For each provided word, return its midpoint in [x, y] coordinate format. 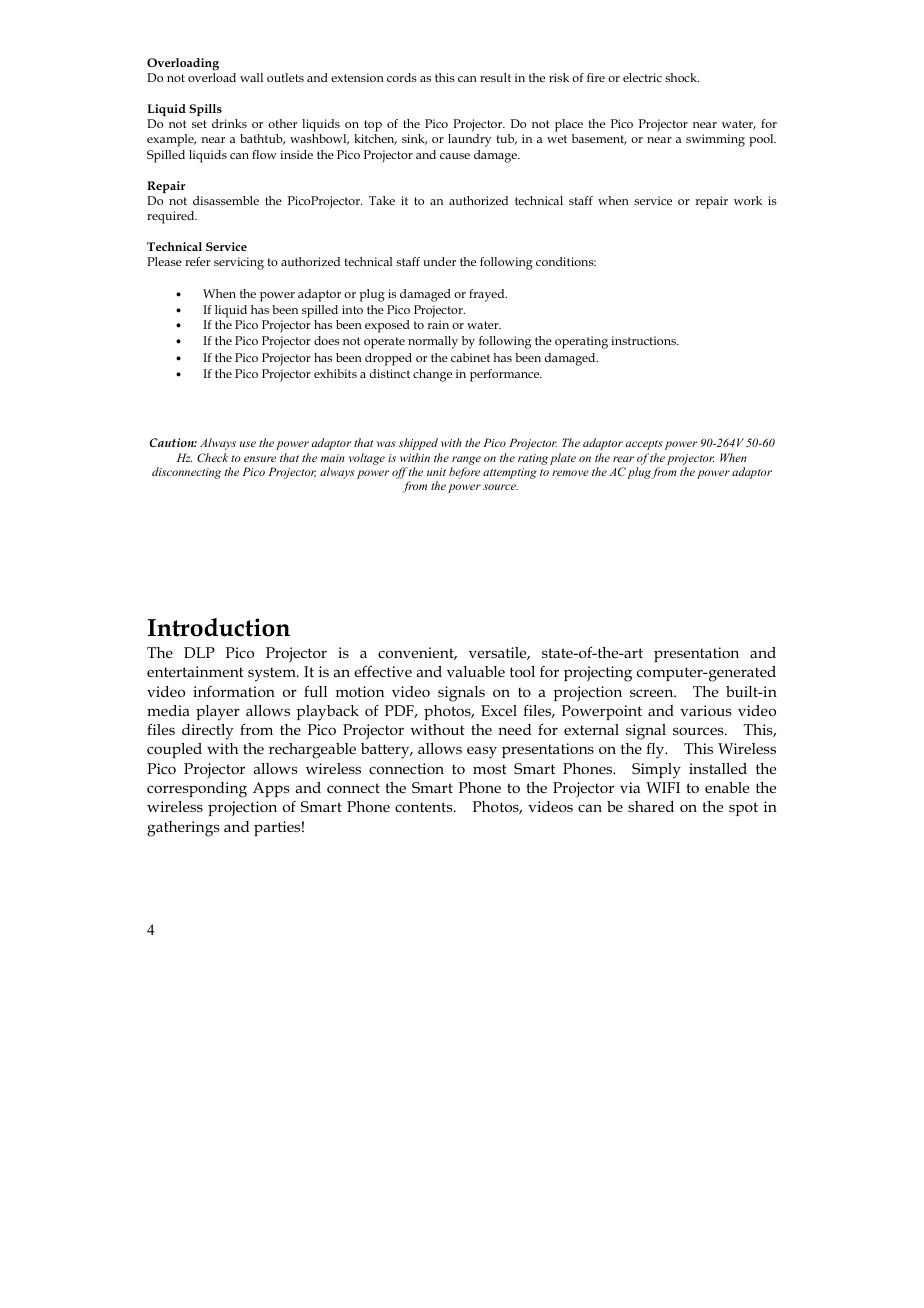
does [326, 340]
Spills [206, 110]
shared [651, 806]
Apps [271, 789]
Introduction [219, 627]
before [464, 473]
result [495, 77]
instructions [644, 340]
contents [425, 807]
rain [438, 324]
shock [682, 77]
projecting [598, 674]
